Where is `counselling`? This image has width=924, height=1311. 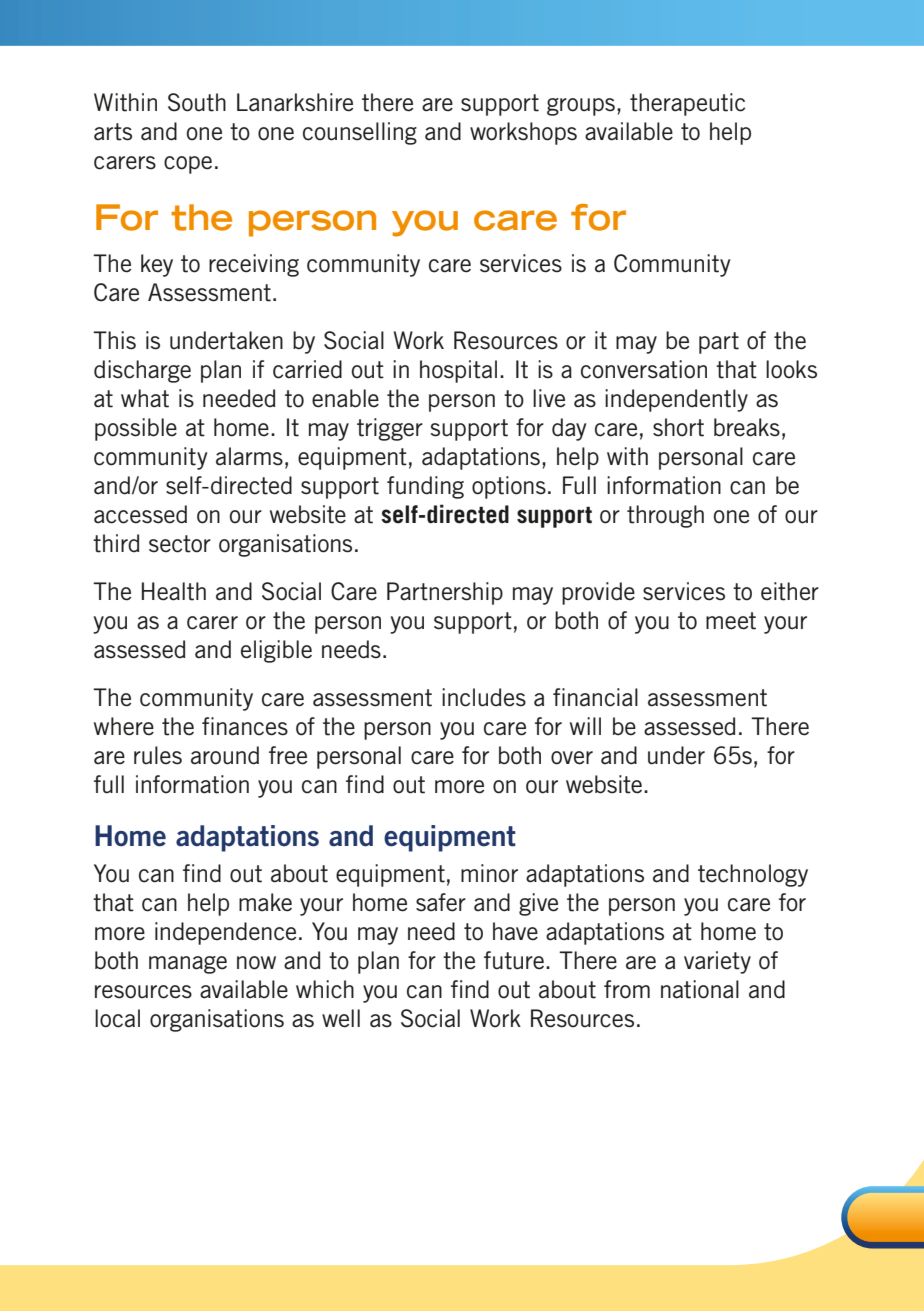
counselling is located at coordinates (360, 133).
